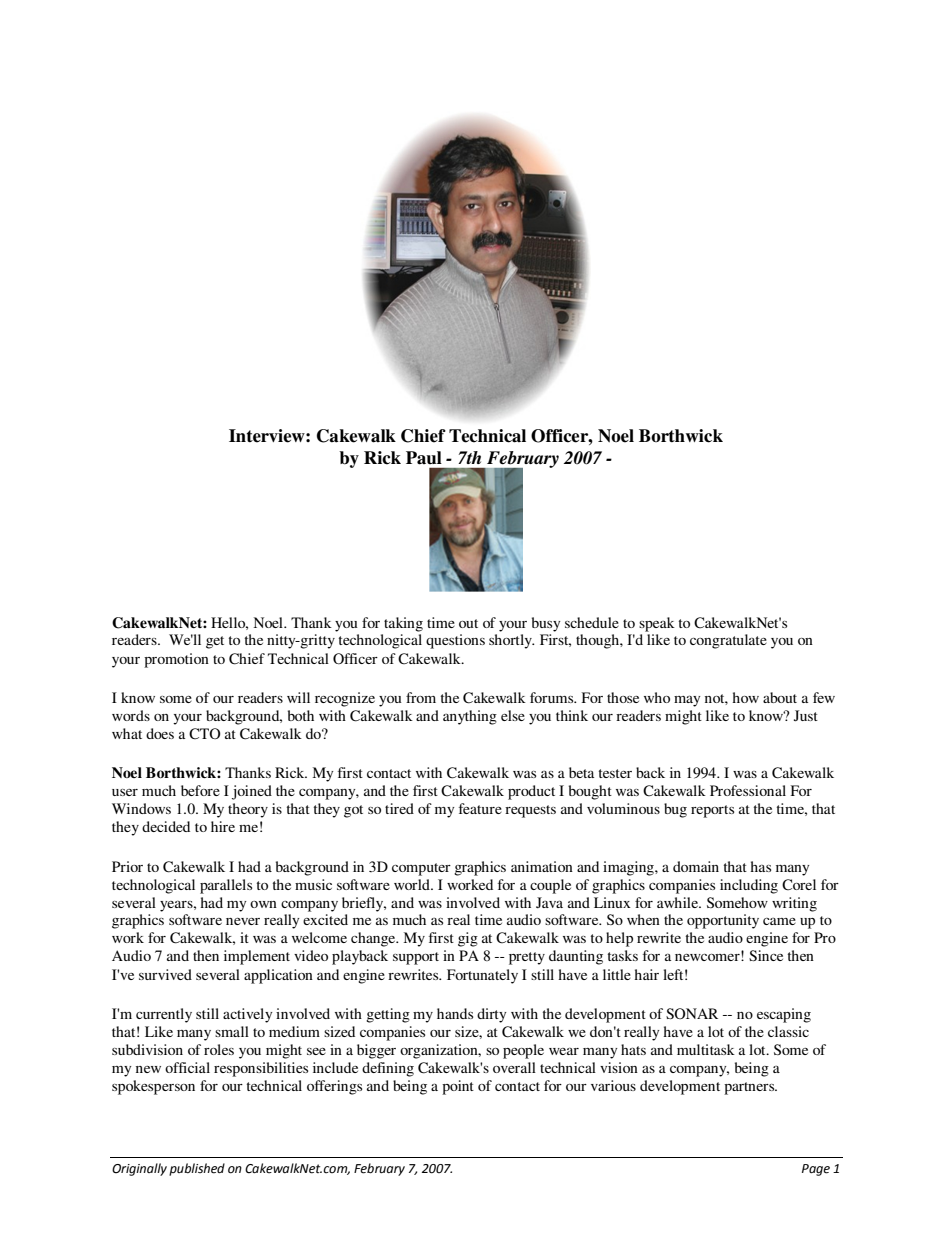  What do you see at coordinates (458, 1087) in the document?
I see `point` at bounding box center [458, 1087].
